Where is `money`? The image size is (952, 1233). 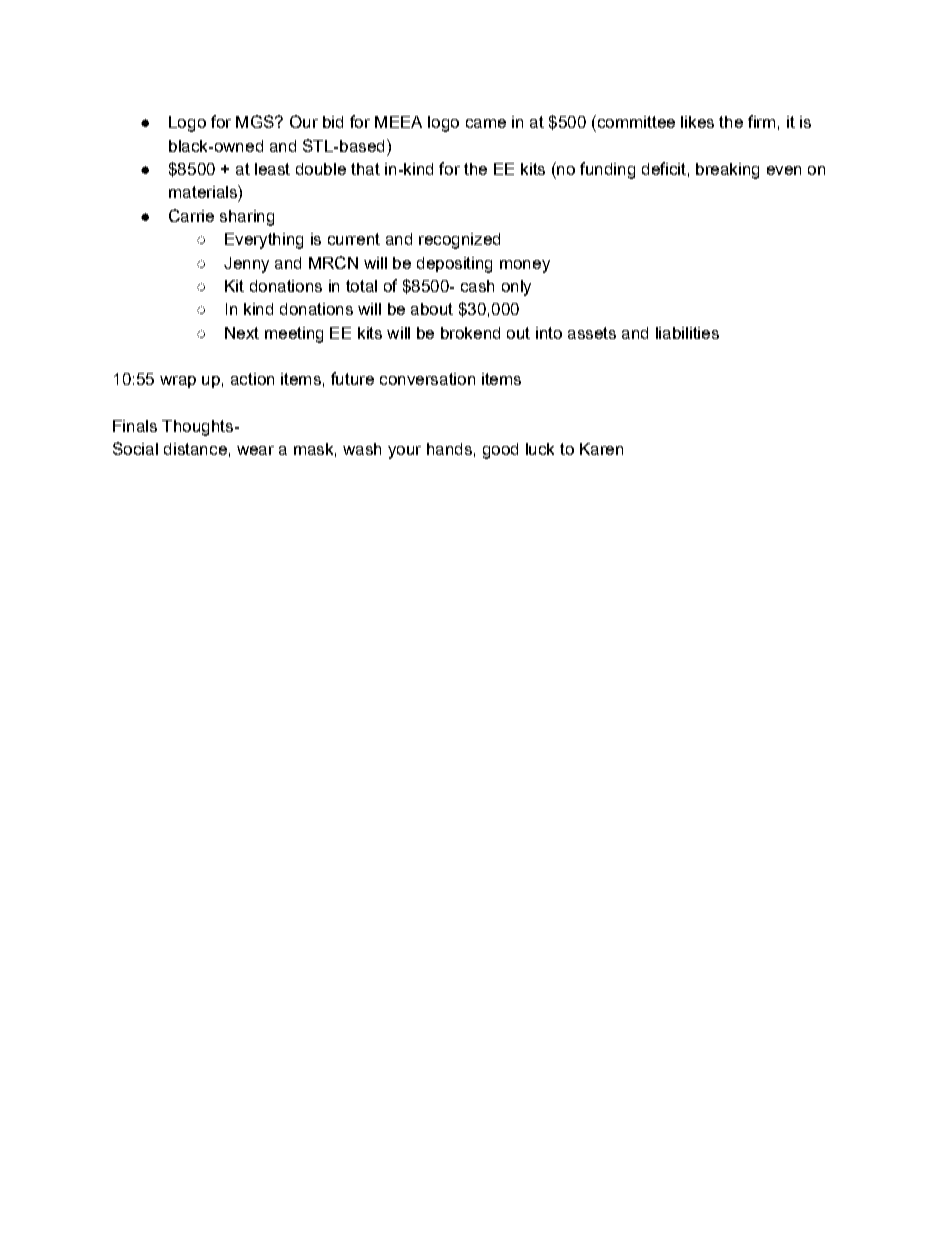 money is located at coordinates (525, 266).
